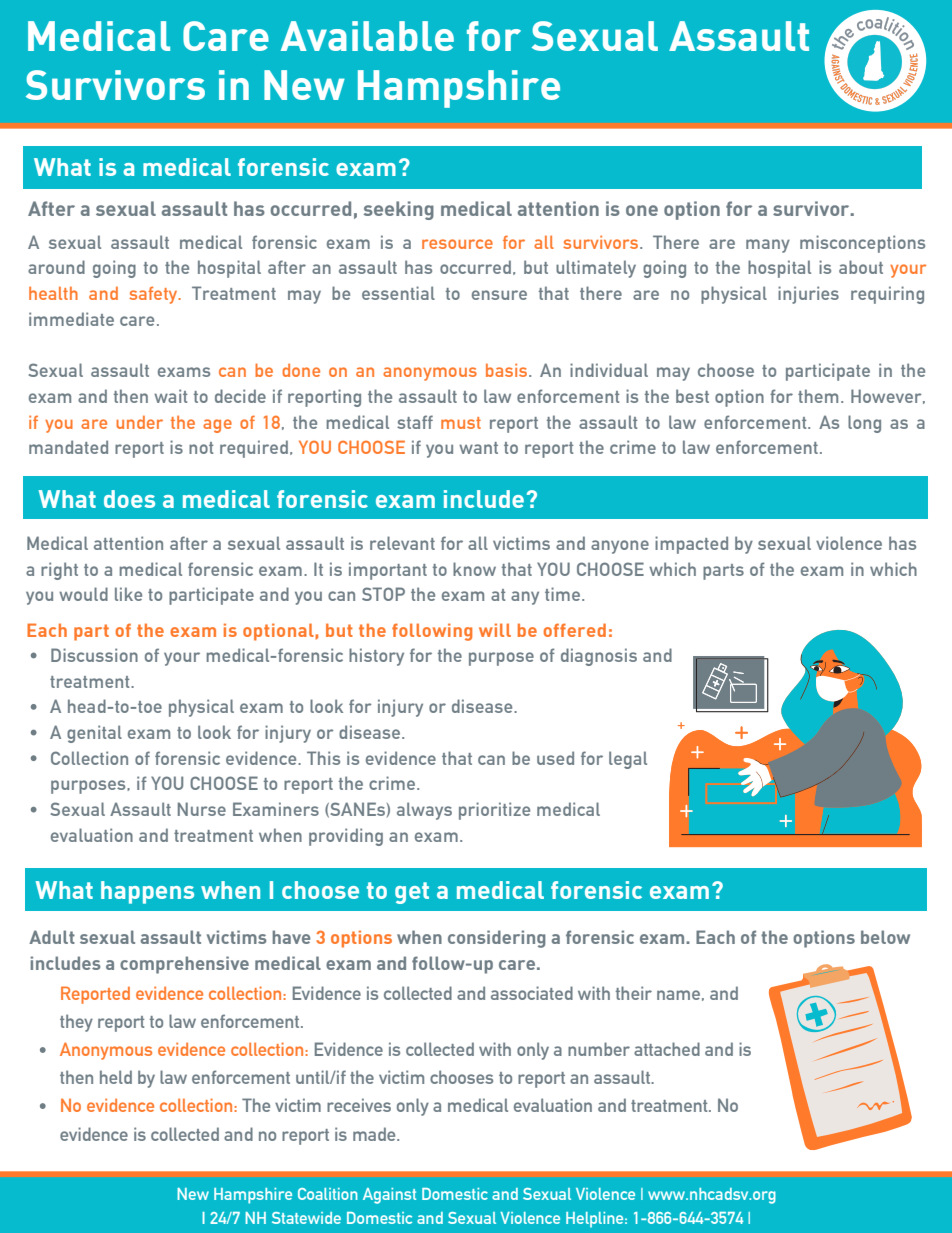  I want to click on prioritize, so click(494, 811).
